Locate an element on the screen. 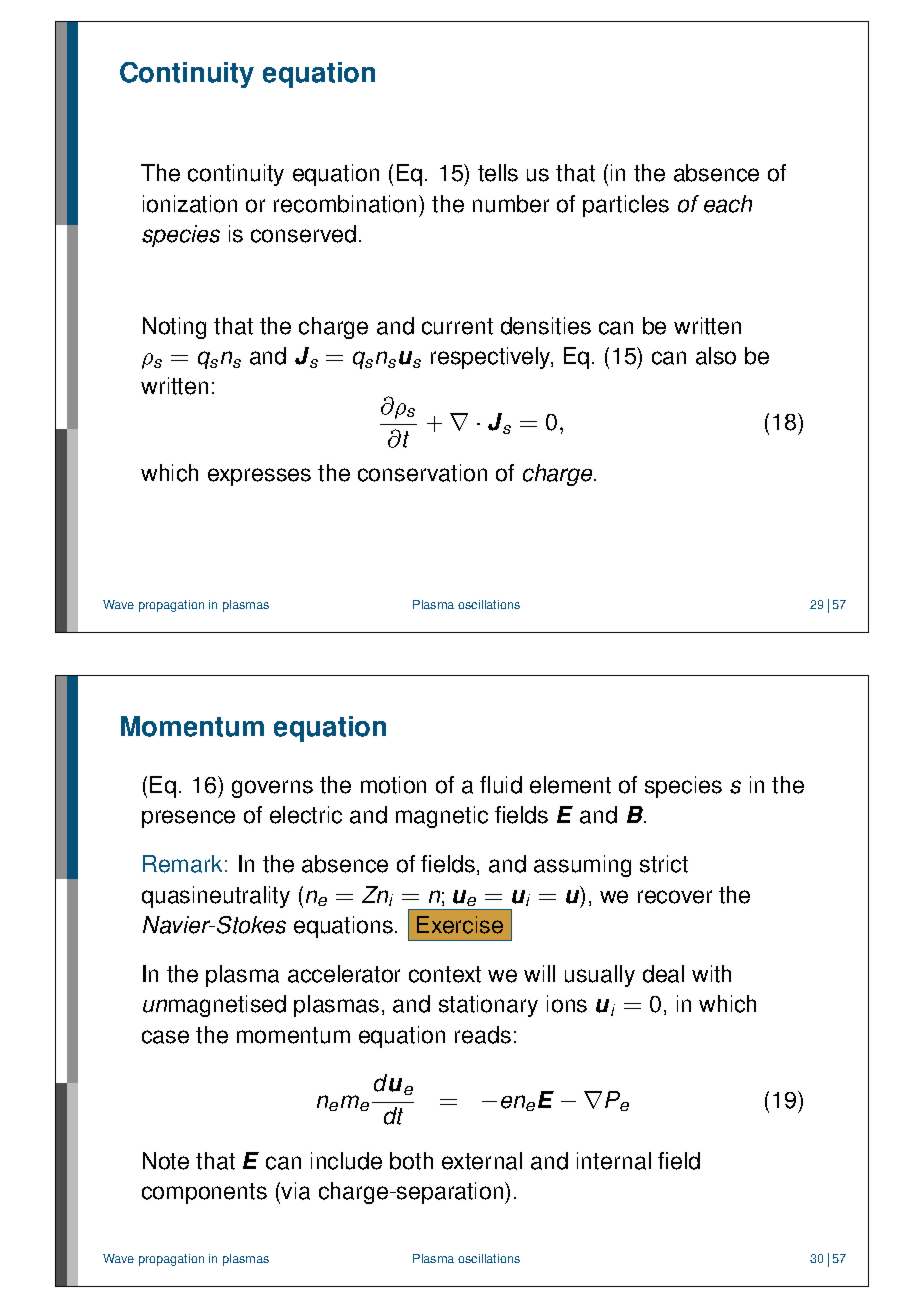 The height and width of the screenshot is (1308, 924). Remark is located at coordinates (182, 864).
